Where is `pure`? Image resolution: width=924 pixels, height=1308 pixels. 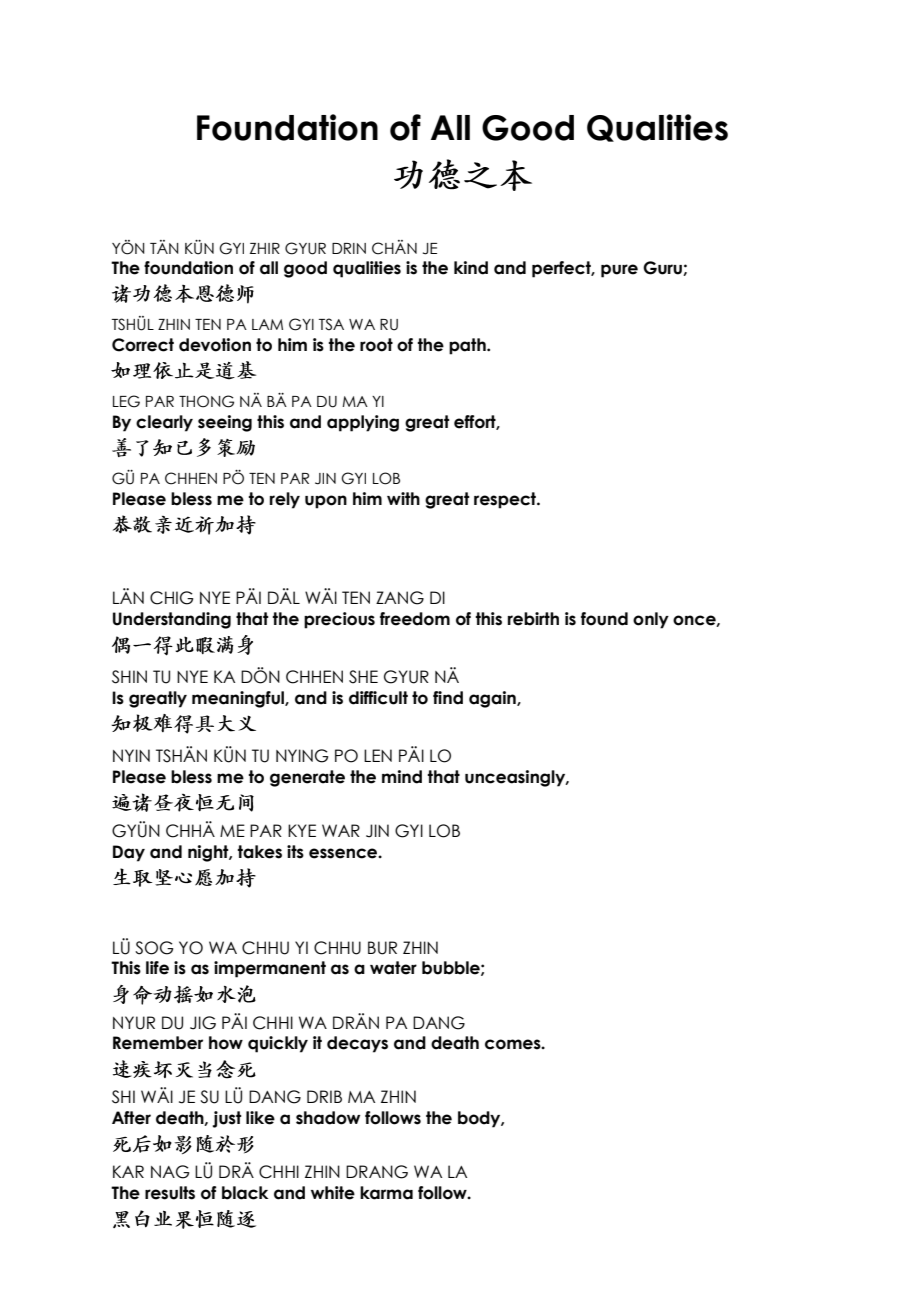
pure is located at coordinates (619, 271).
